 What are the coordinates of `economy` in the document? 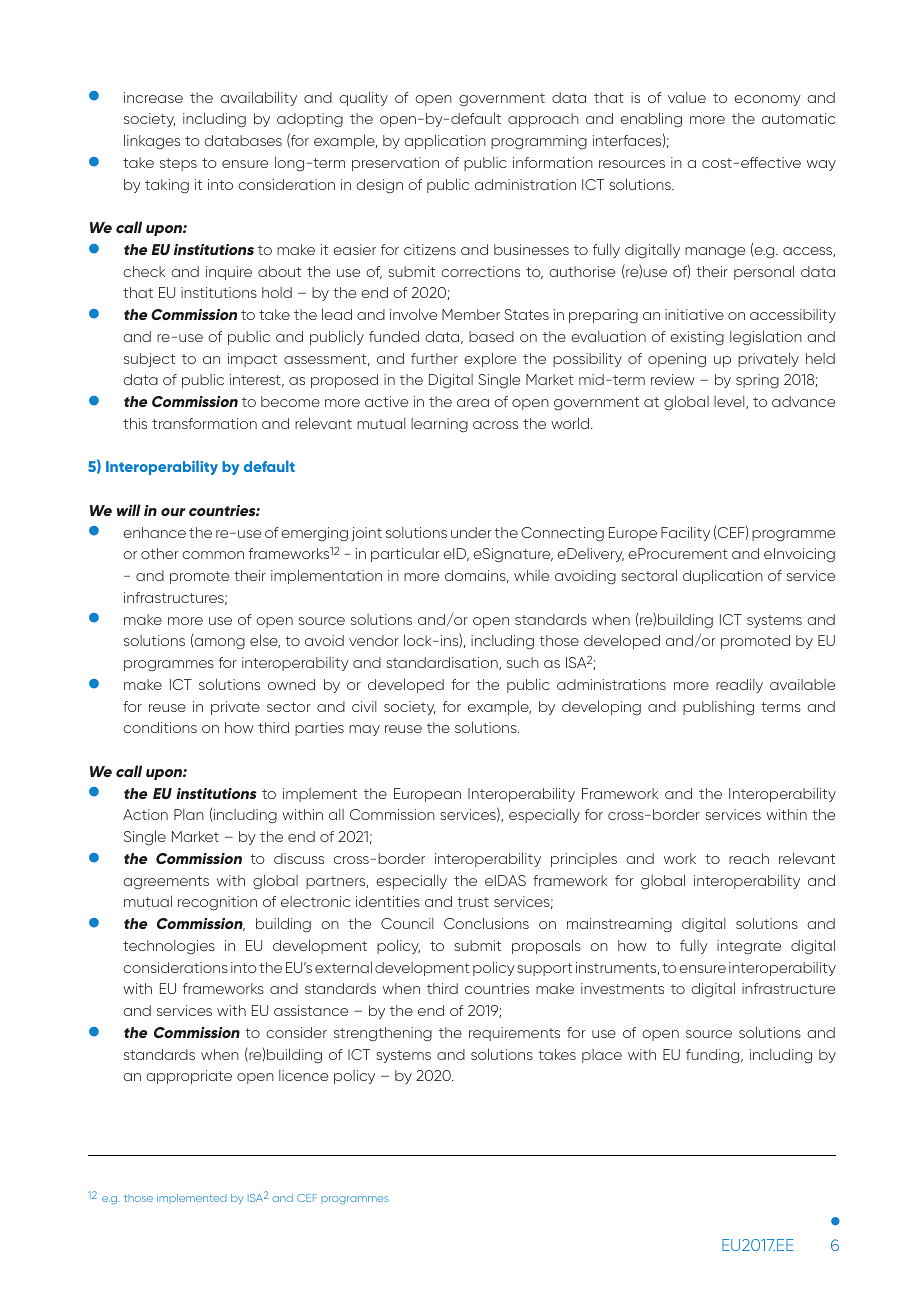 It's located at (767, 100).
